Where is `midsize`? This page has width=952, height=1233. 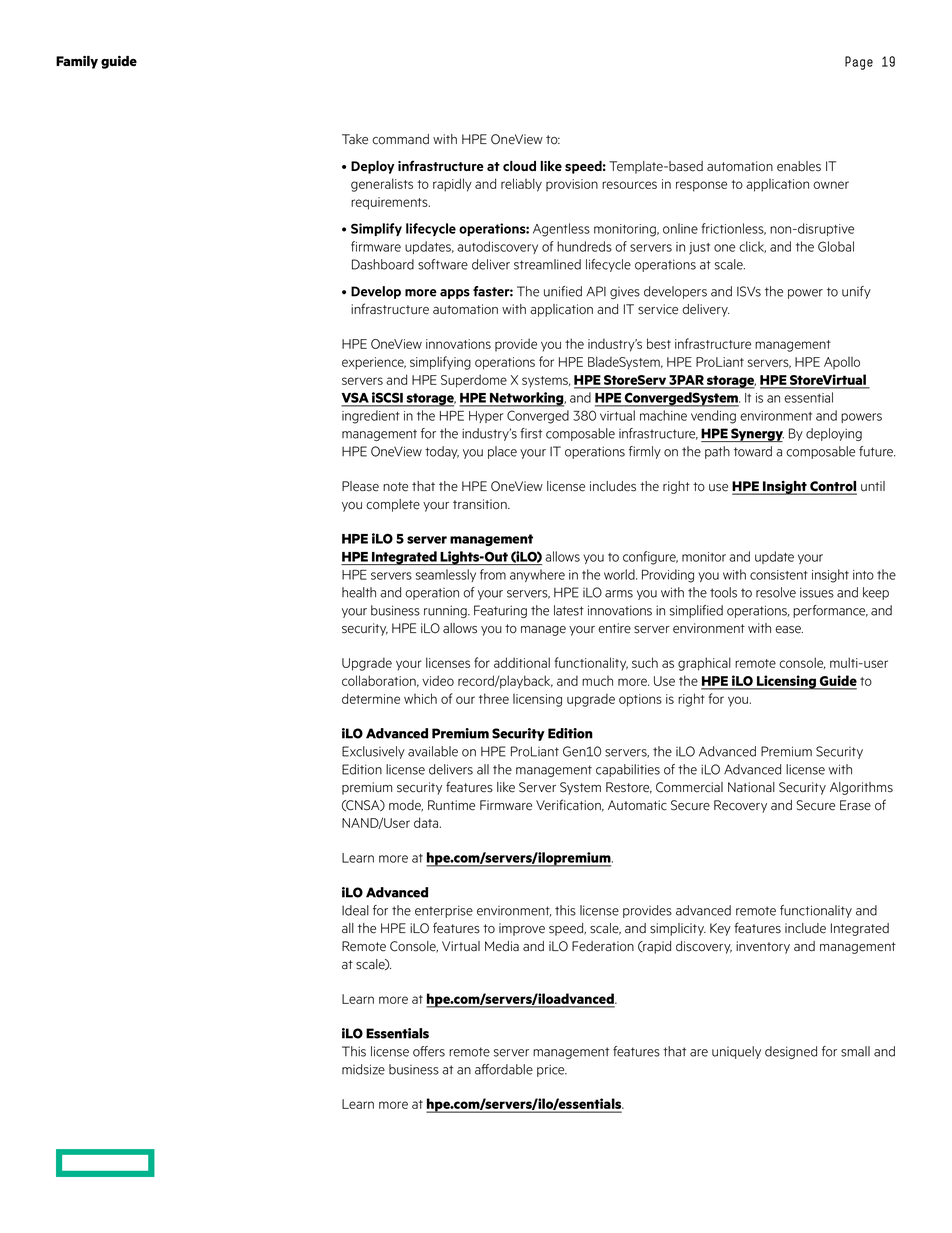
midsize is located at coordinates (363, 1069).
